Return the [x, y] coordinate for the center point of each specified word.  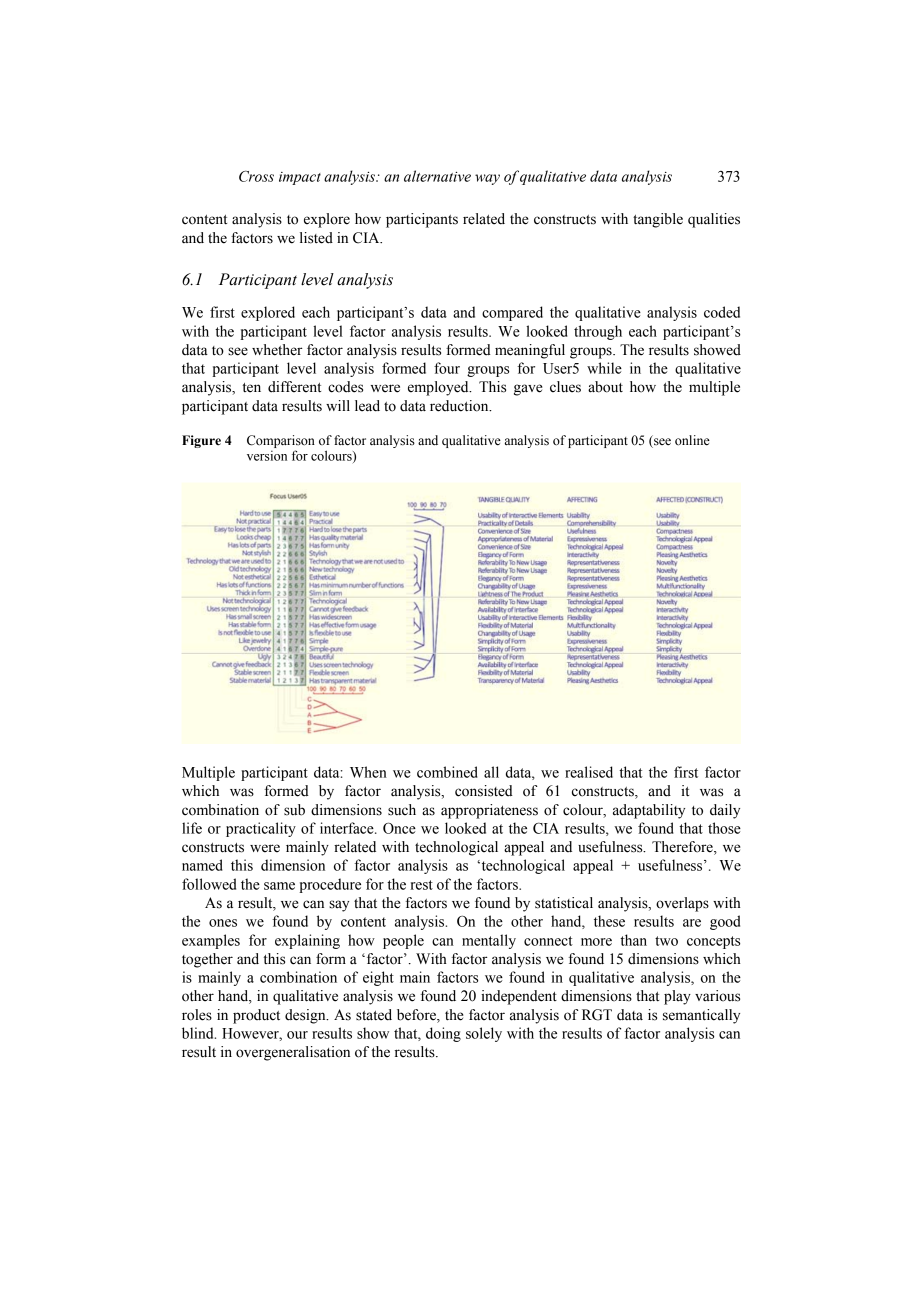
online [692, 440]
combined [447, 772]
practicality [261, 829]
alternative [437, 176]
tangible [658, 220]
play [677, 997]
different [294, 387]
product [256, 1016]
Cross [256, 176]
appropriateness [489, 811]
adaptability [649, 811]
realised [589, 772]
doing [443, 1034]
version [267, 455]
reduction [460, 406]
